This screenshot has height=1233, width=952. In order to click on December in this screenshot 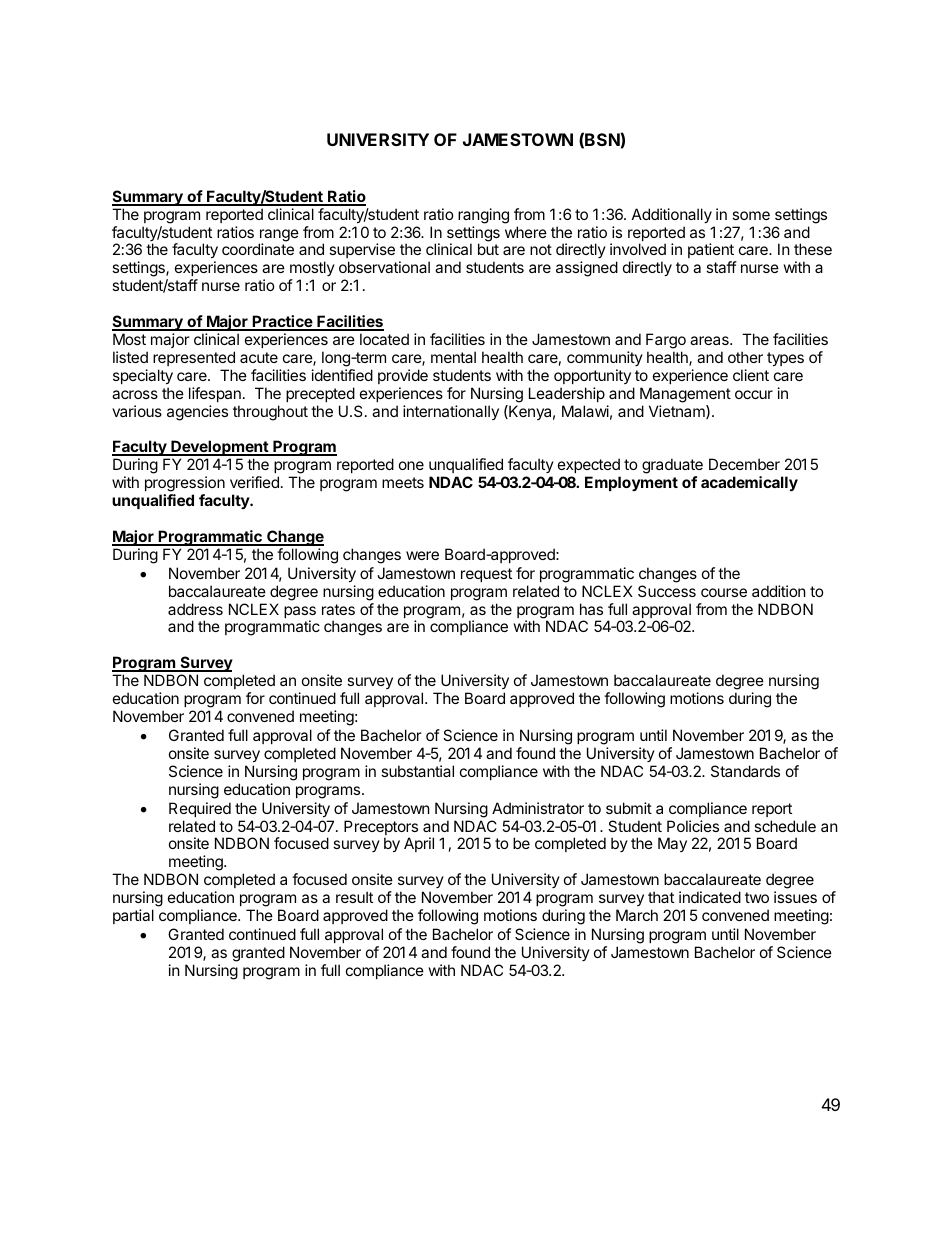, I will do `click(744, 464)`.
